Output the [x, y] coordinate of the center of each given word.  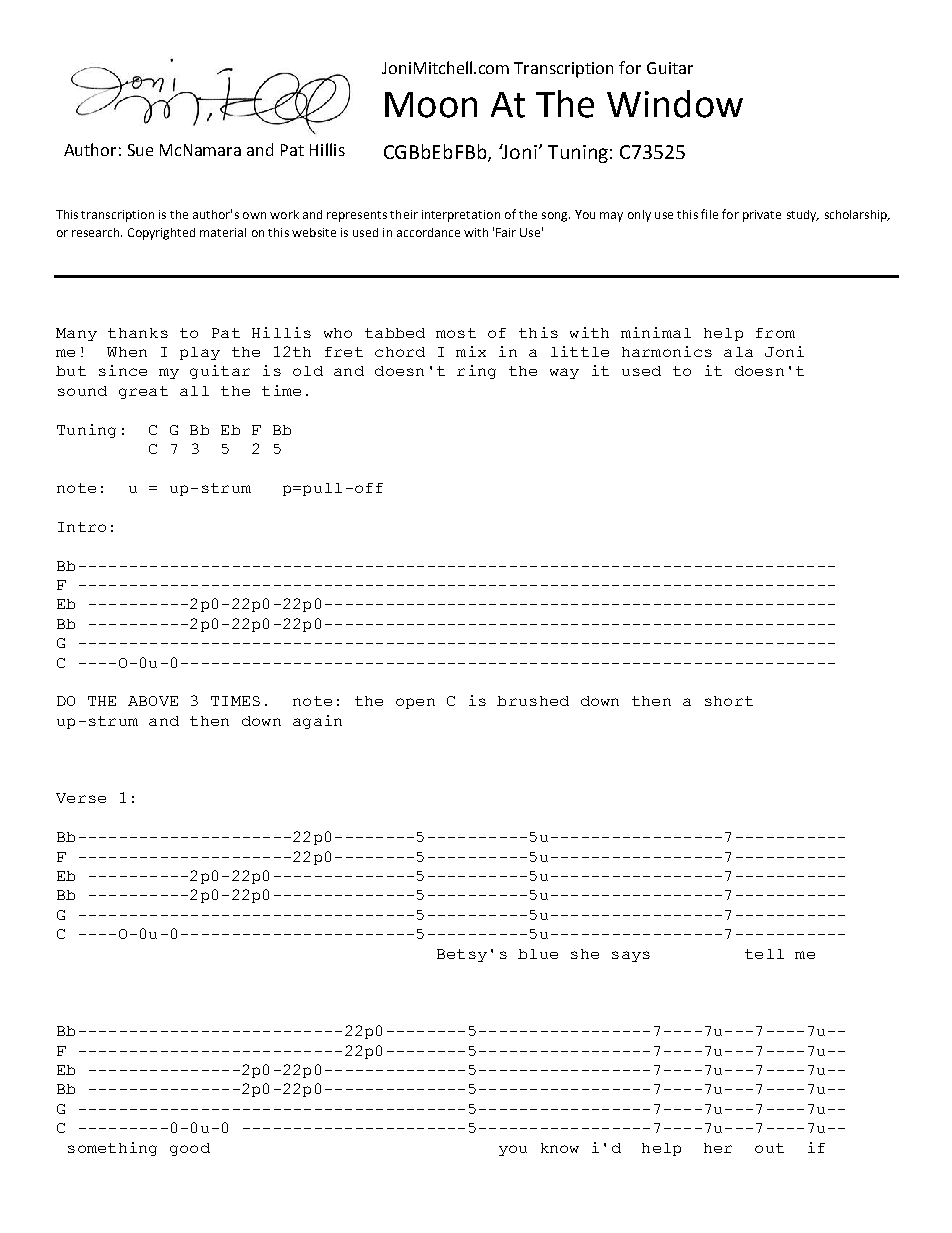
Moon [431, 105]
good [190, 1149]
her [718, 1148]
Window [675, 104]
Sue [140, 150]
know [560, 1148]
